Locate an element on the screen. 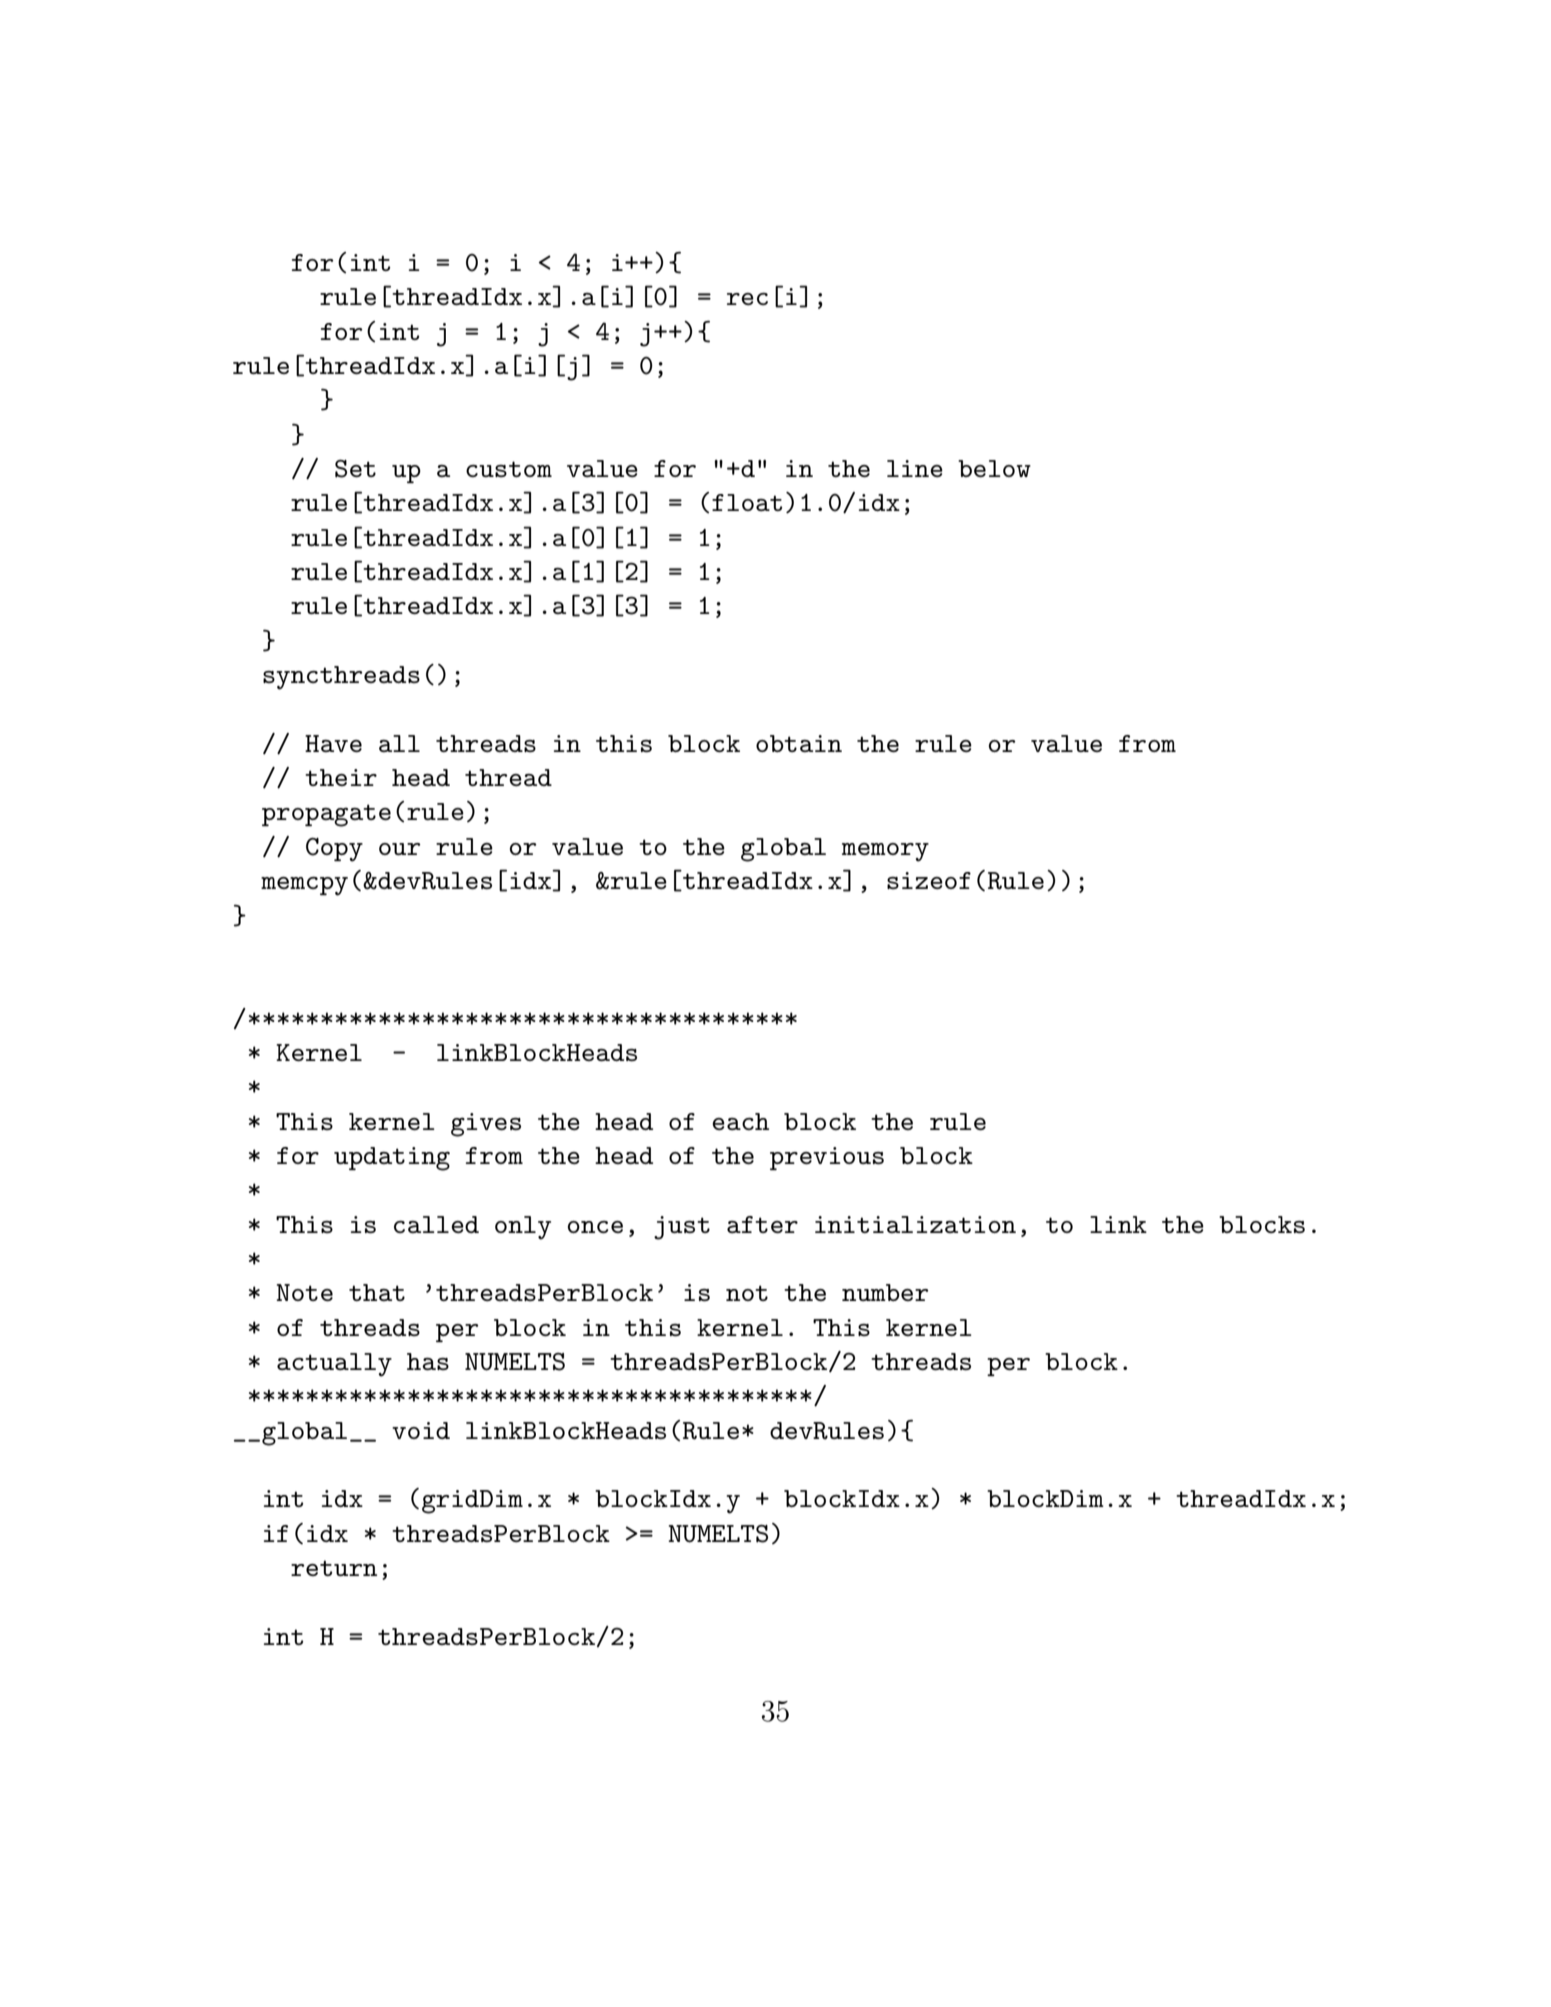 The height and width of the screenshot is (2007, 1551). return is located at coordinates (334, 1568).
